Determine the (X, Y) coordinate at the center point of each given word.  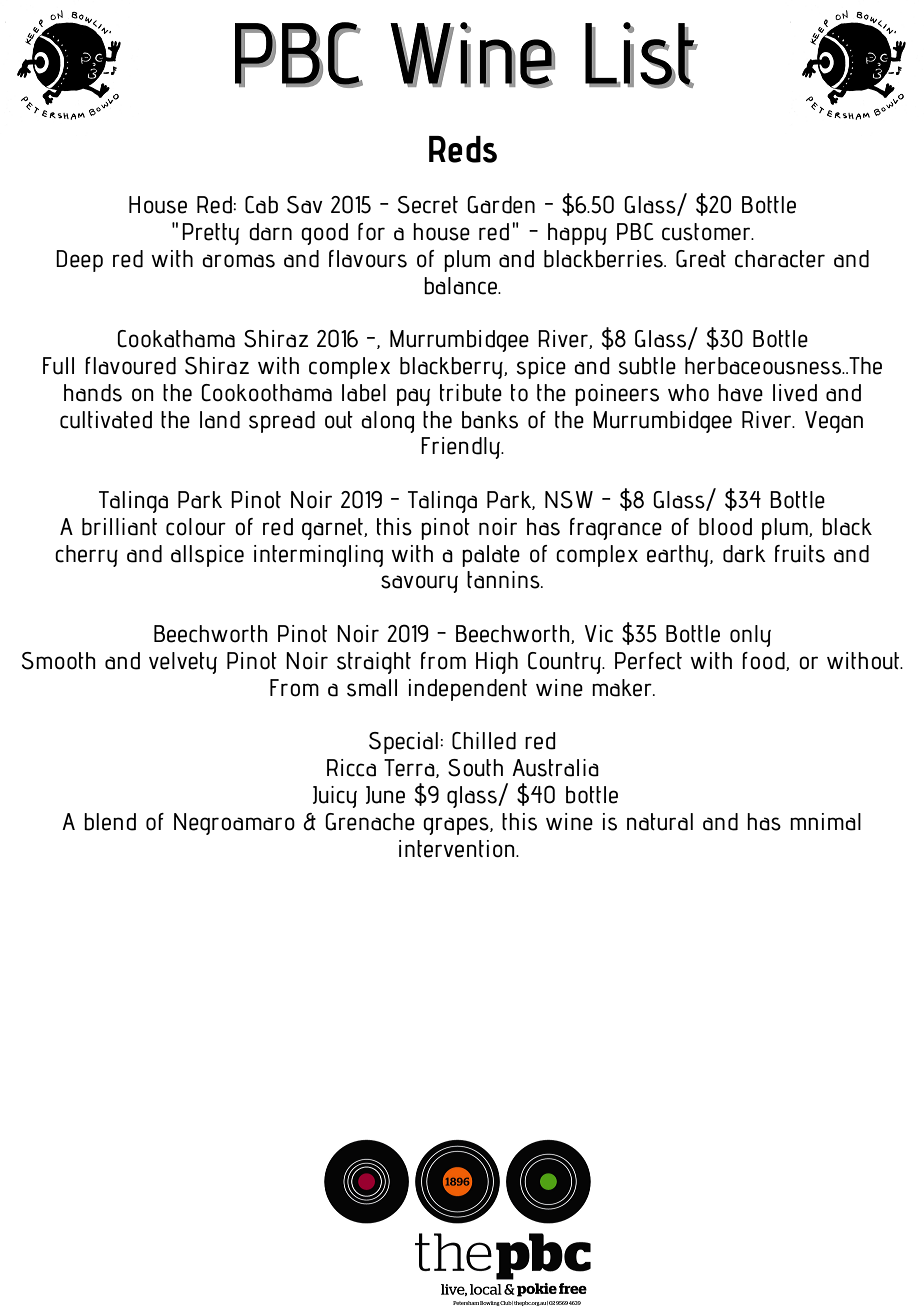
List (641, 54)
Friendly (462, 448)
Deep (79, 261)
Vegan (834, 422)
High (497, 663)
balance (461, 286)
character (780, 259)
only (750, 636)
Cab (261, 205)
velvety (183, 663)
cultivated (106, 420)
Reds (463, 149)
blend (110, 822)
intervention (458, 849)
